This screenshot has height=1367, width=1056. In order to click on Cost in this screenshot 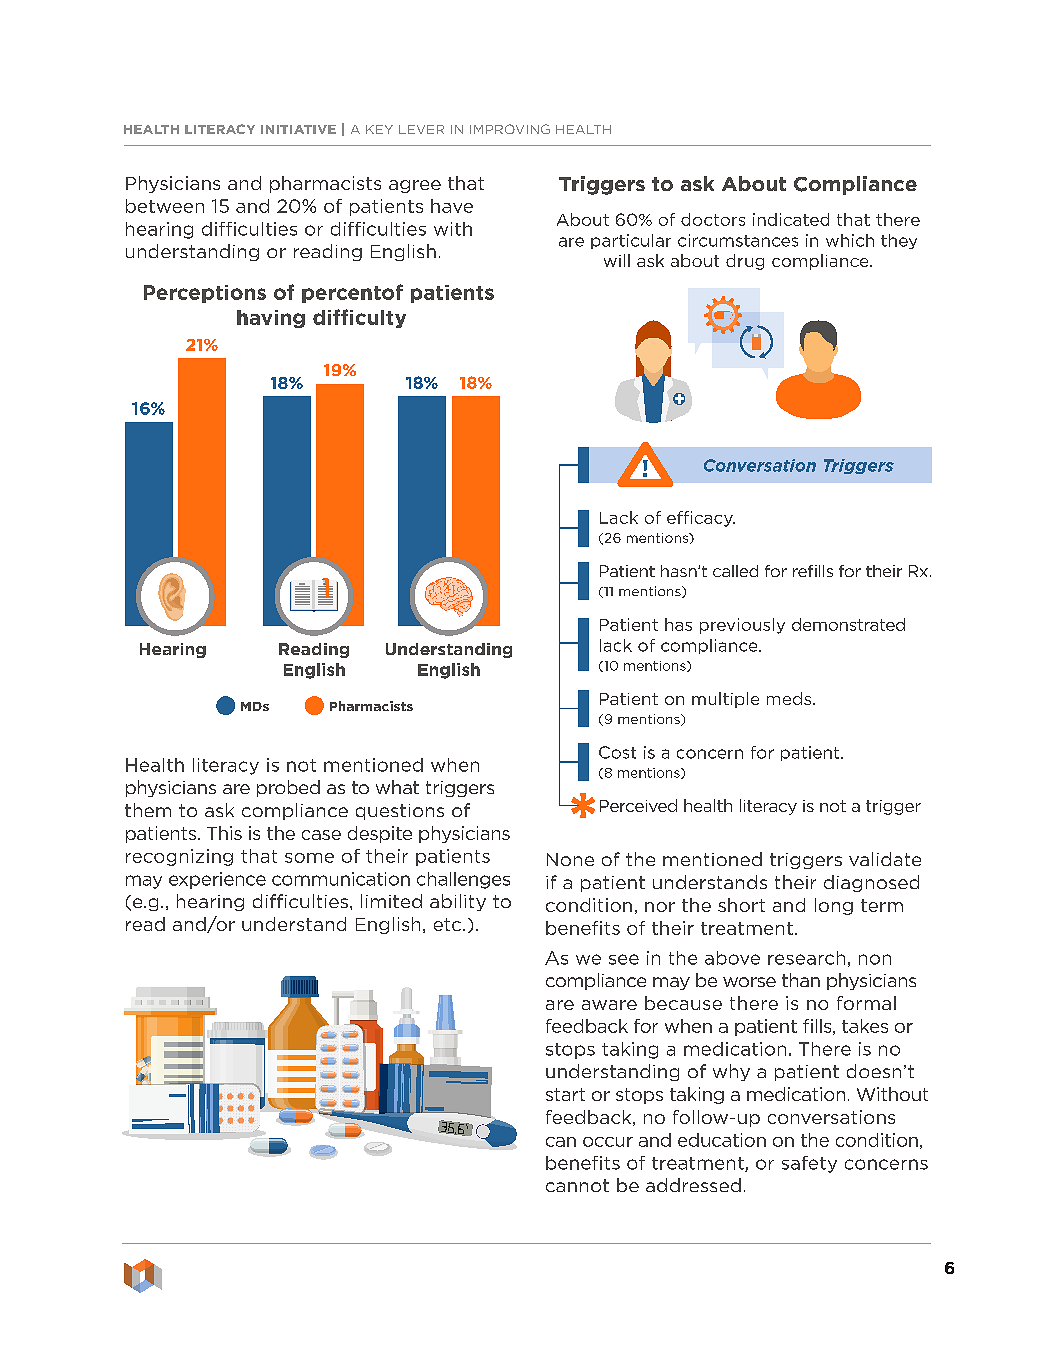, I will do `click(617, 752)`.
